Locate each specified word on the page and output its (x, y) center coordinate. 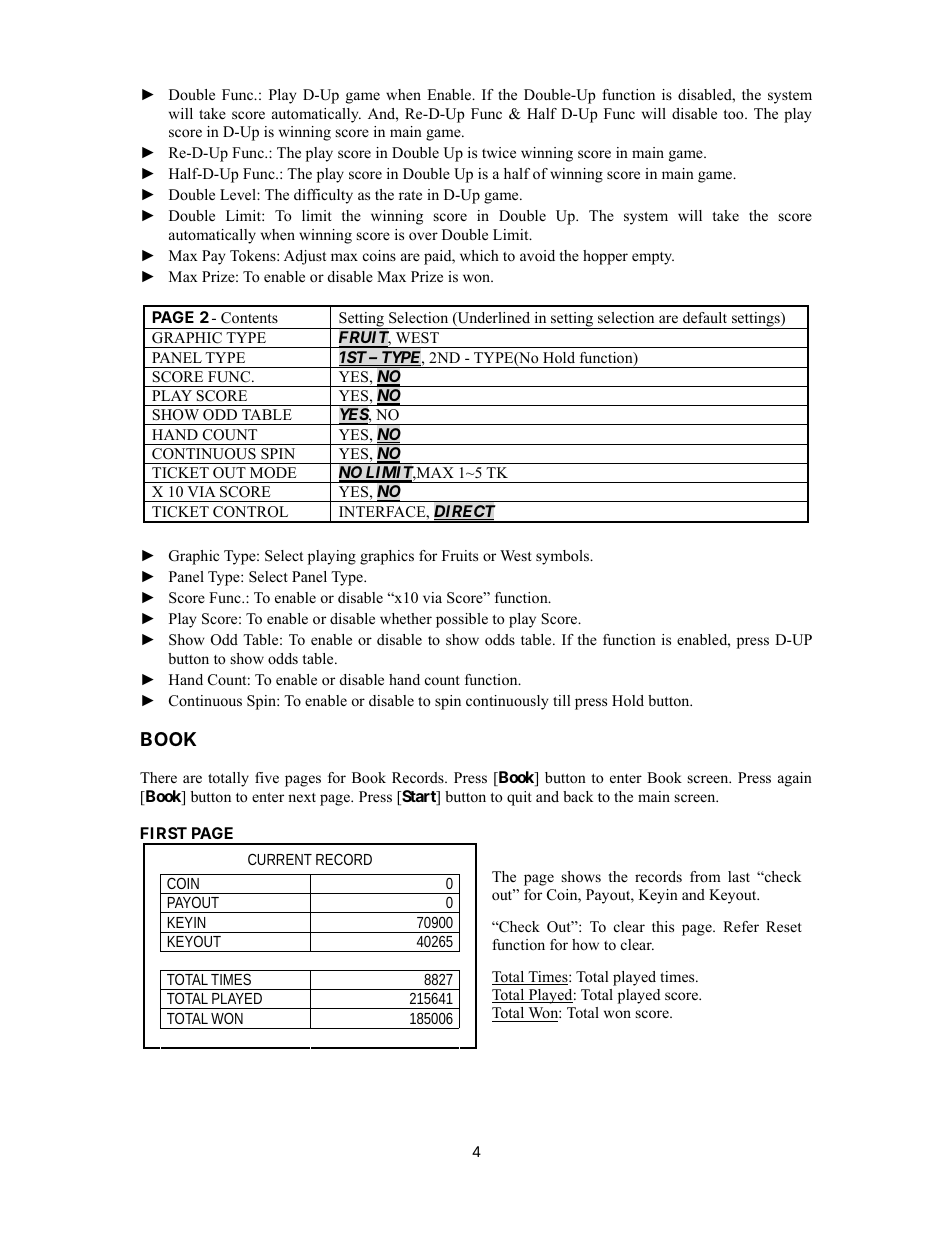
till (562, 700)
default (705, 317)
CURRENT (280, 859)
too (734, 114)
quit (519, 798)
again (795, 779)
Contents (249, 318)
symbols (564, 557)
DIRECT (464, 512)
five (267, 777)
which (479, 255)
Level (239, 194)
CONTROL (250, 512)
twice (499, 152)
